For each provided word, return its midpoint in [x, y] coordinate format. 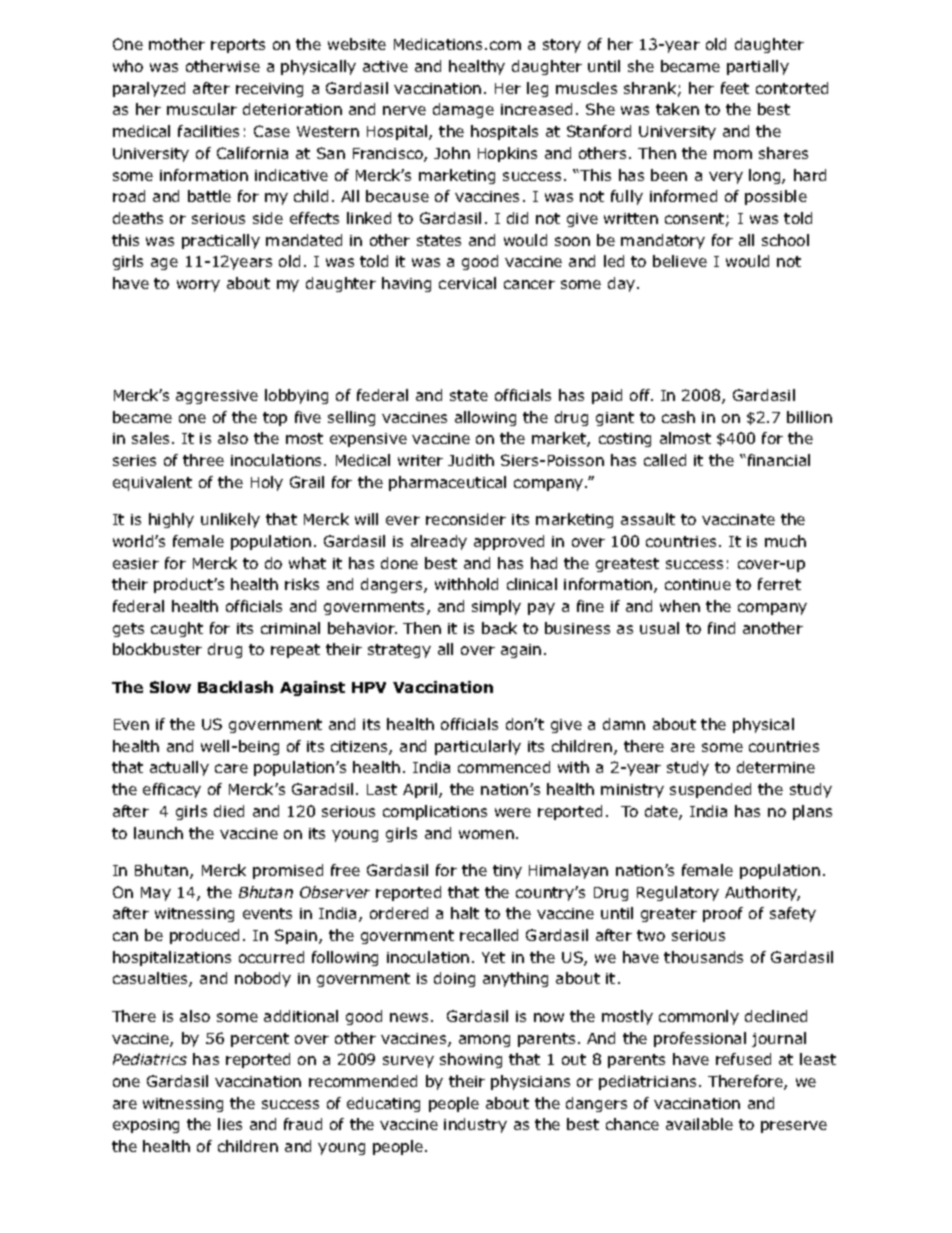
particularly [478, 747]
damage [463, 110]
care [231, 768]
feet [735, 88]
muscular [202, 109]
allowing [485, 418]
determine [776, 767]
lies [230, 1124]
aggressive [217, 397]
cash [678, 417]
